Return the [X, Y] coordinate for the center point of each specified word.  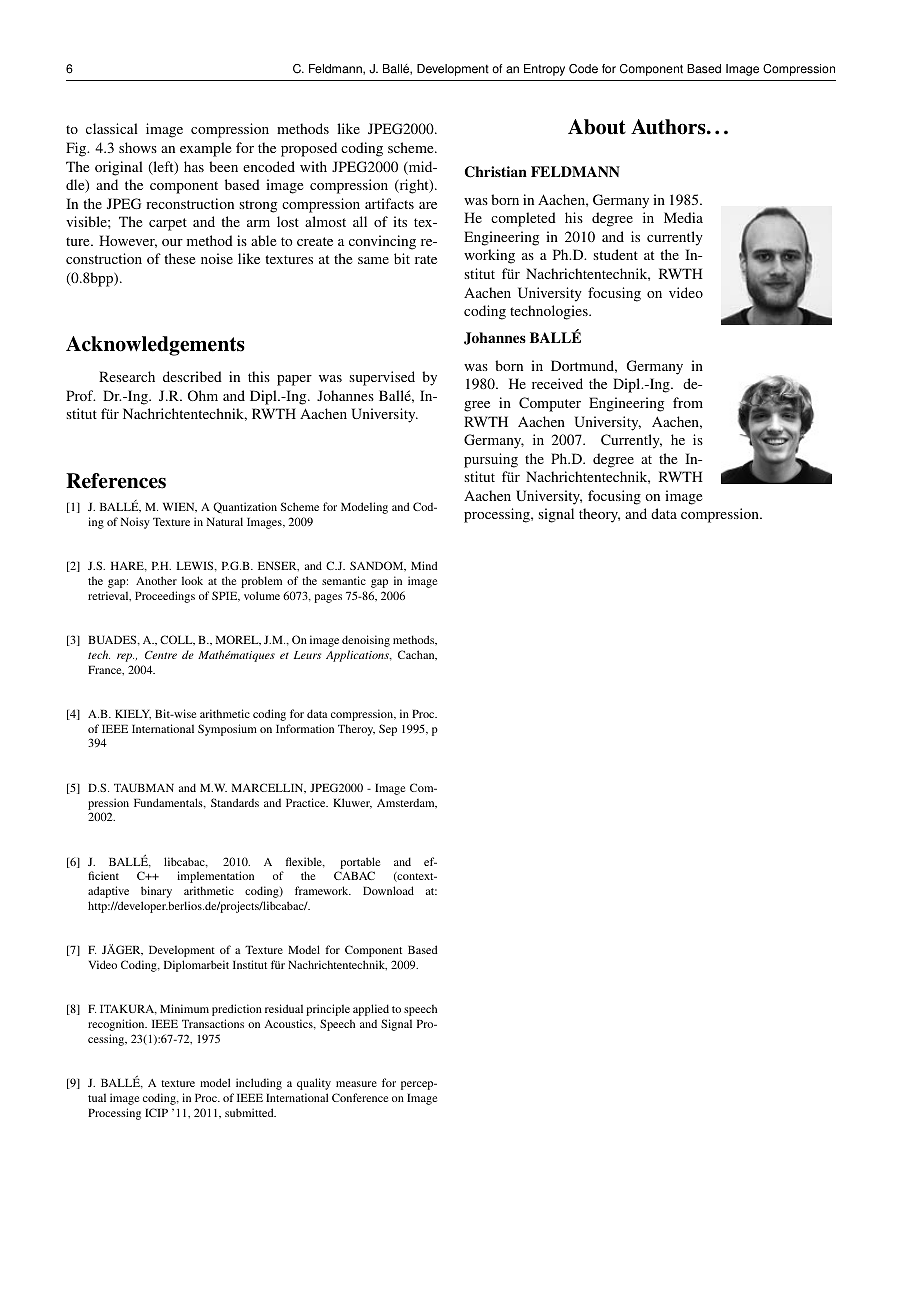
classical [112, 128]
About [597, 127]
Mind [424, 565]
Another [156, 580]
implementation [215, 877]
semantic [344, 580]
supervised [382, 378]
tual [97, 1097]
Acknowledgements [155, 346]
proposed [309, 149]
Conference [360, 1097]
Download [388, 890]
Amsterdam [407, 803]
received [557, 383]
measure [356, 1084]
